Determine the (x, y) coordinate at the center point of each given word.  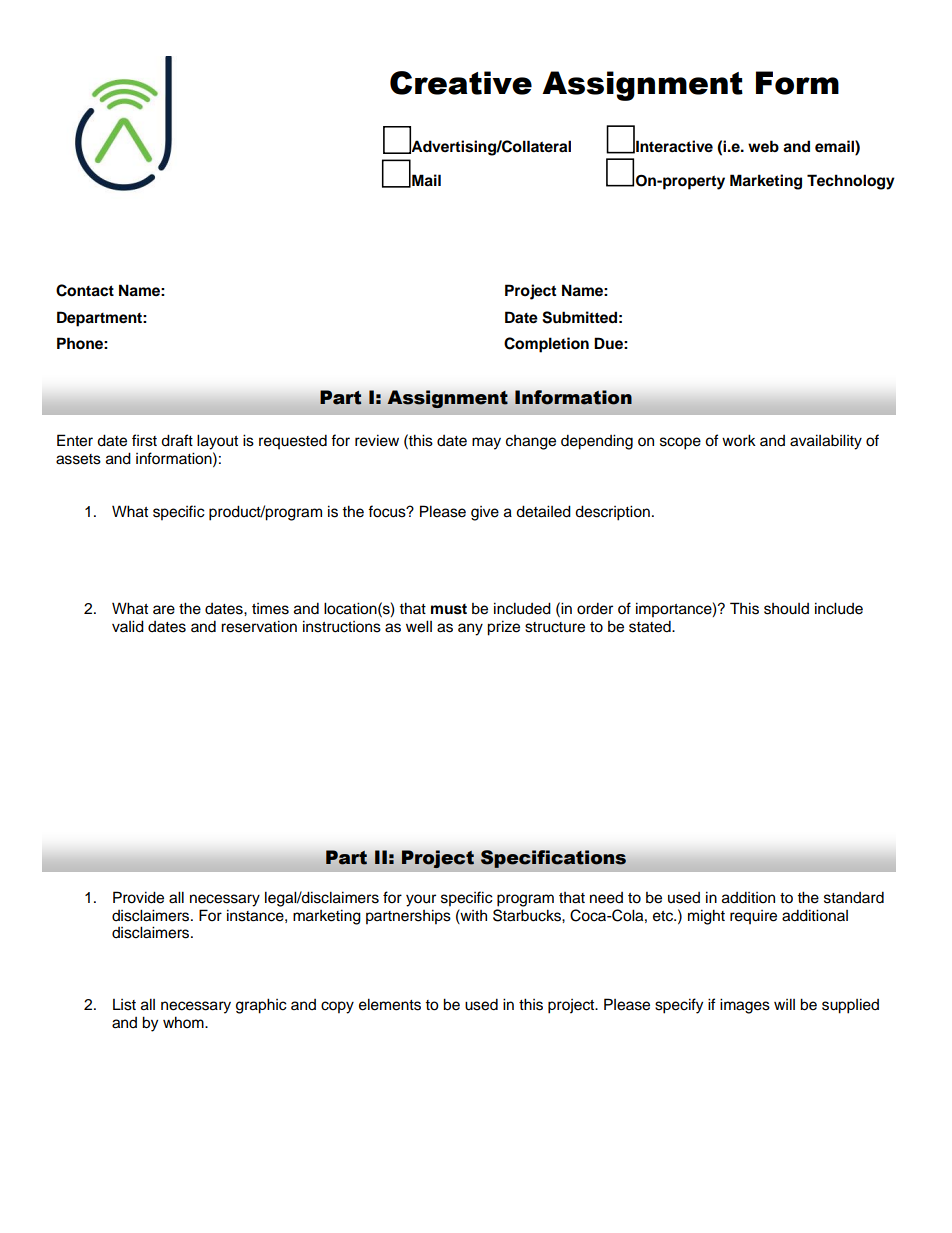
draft (177, 440)
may (486, 443)
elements (390, 1004)
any (470, 629)
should (786, 609)
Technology (851, 182)
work (739, 440)
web (763, 146)
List (124, 1005)
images (745, 1006)
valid (128, 626)
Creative (461, 83)
